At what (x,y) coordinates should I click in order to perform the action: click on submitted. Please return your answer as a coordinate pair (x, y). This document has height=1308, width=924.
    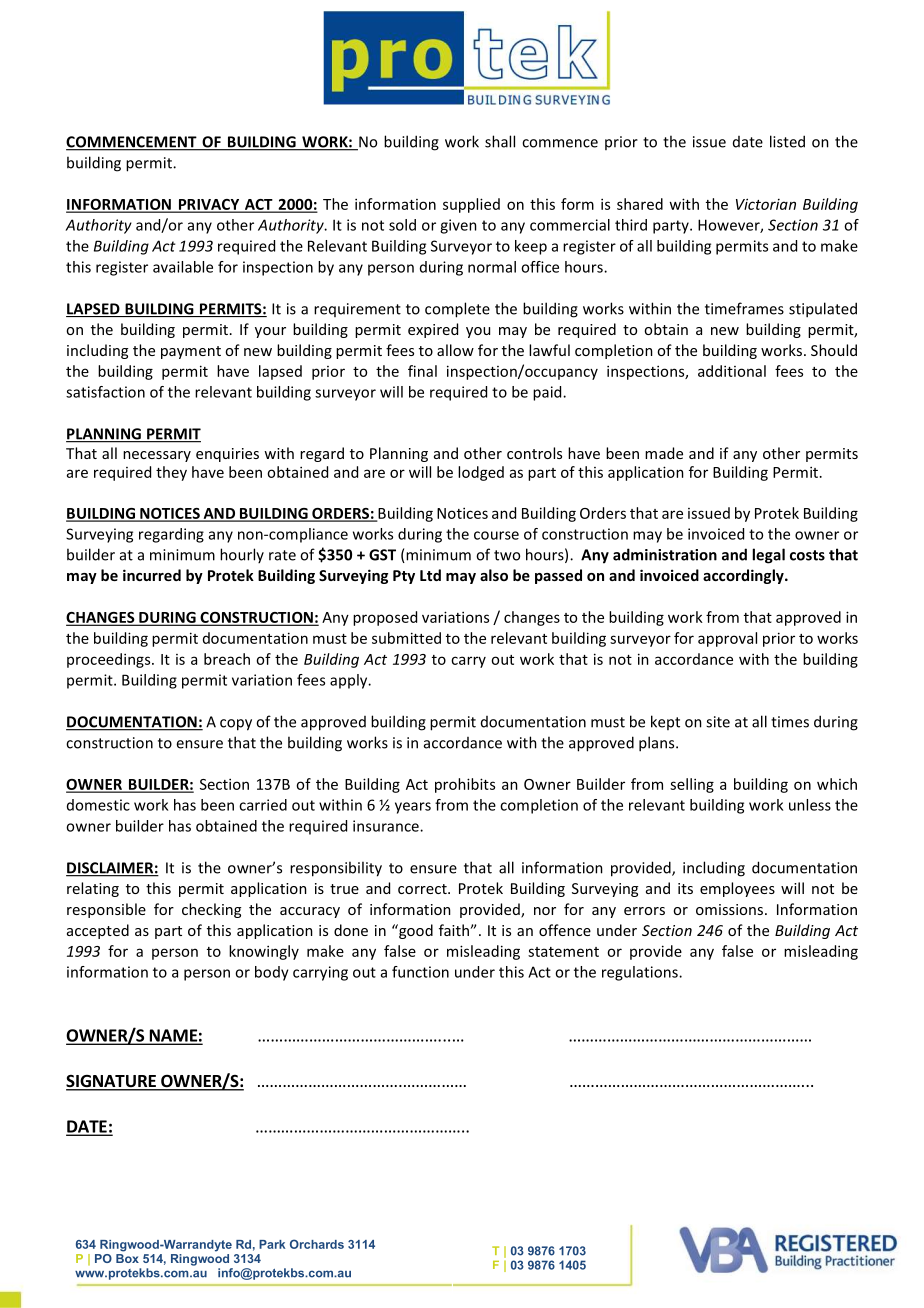
    Looking at the image, I should click on (406, 638).
